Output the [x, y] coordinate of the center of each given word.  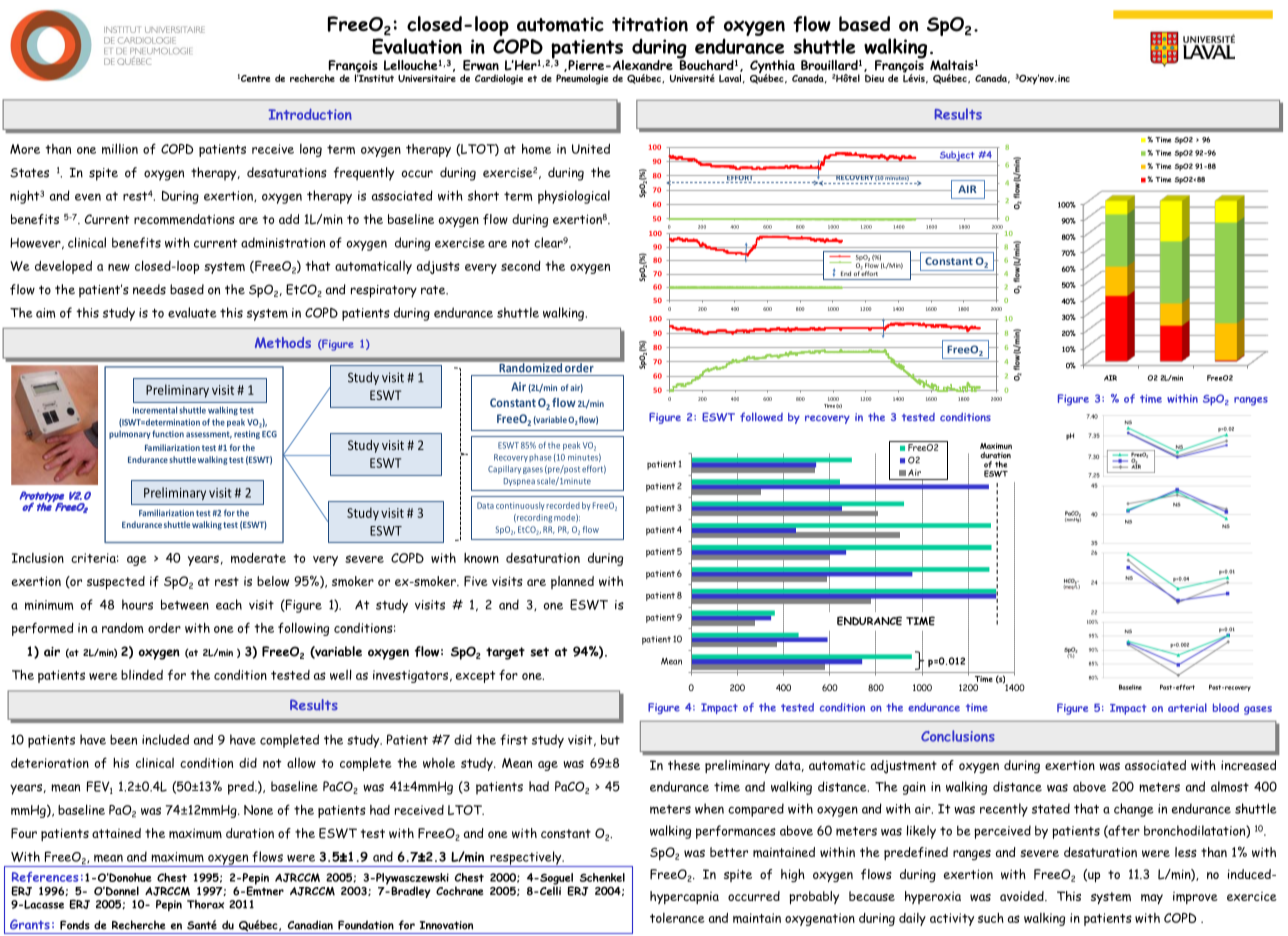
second [521, 266]
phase [540, 458]
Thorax [205, 904]
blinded [142, 675]
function [168, 434]
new [119, 267]
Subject [957, 156]
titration [650, 24]
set [539, 652]
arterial [1187, 707]
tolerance [677, 918]
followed [761, 417]
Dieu [874, 78]
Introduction [310, 114]
